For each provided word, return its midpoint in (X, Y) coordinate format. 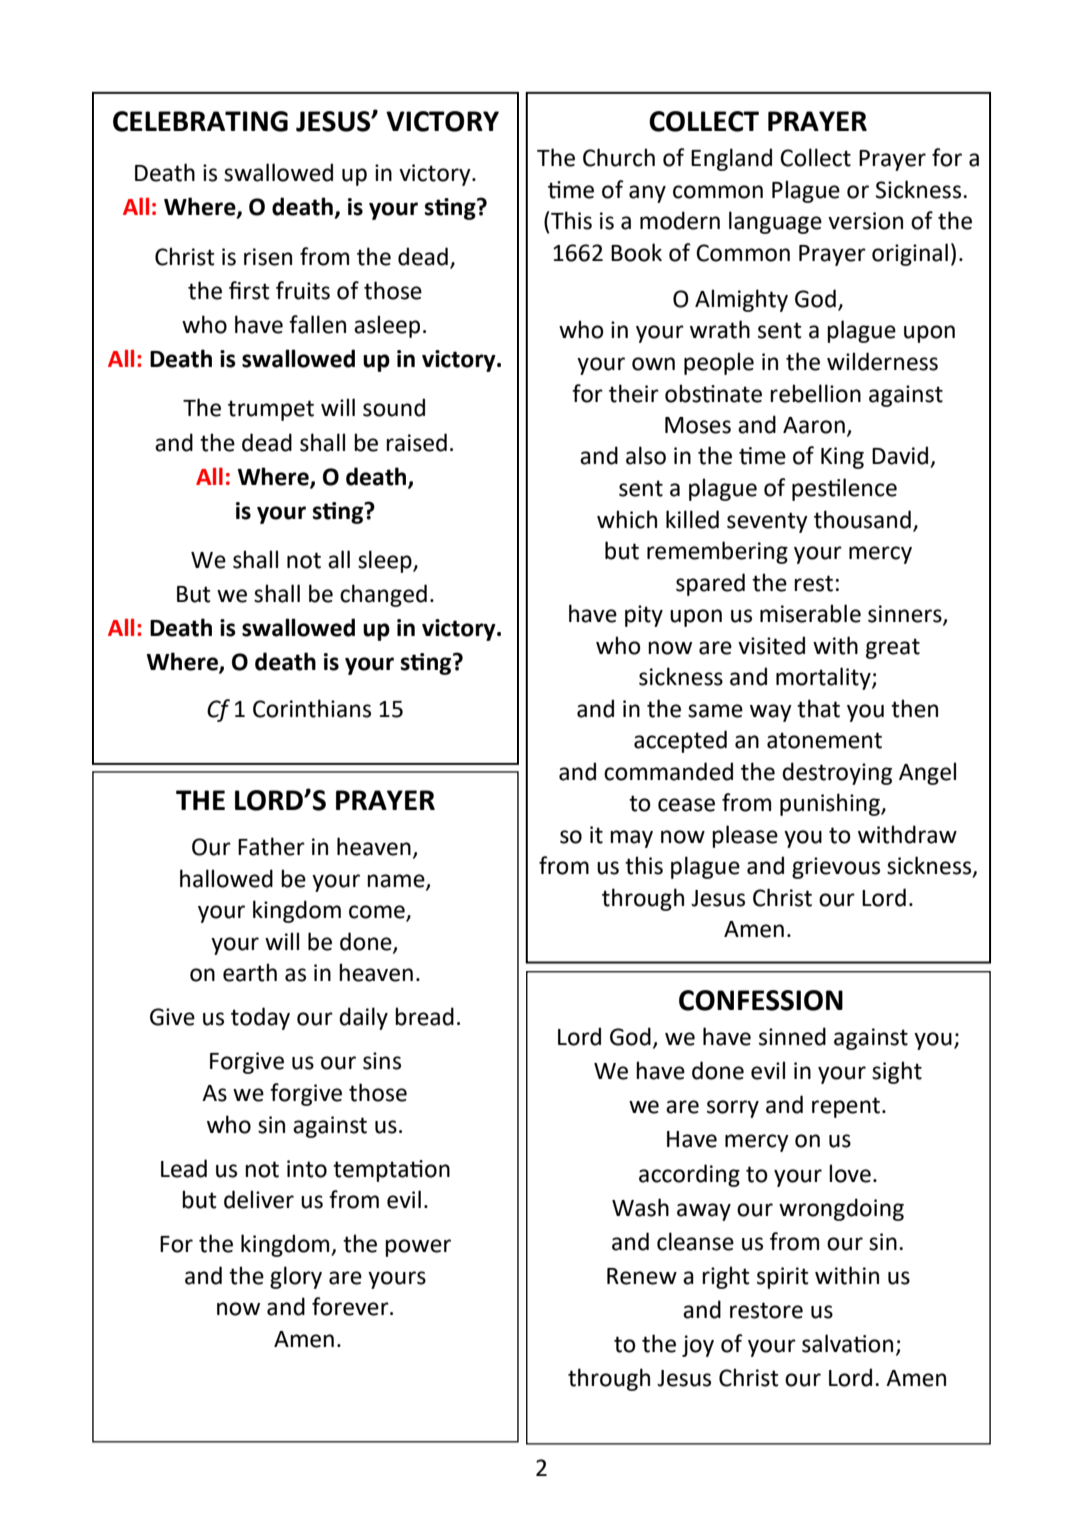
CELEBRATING (200, 121)
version (865, 221)
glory (296, 1277)
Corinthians (312, 708)
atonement (824, 740)
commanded (668, 771)
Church (619, 157)
